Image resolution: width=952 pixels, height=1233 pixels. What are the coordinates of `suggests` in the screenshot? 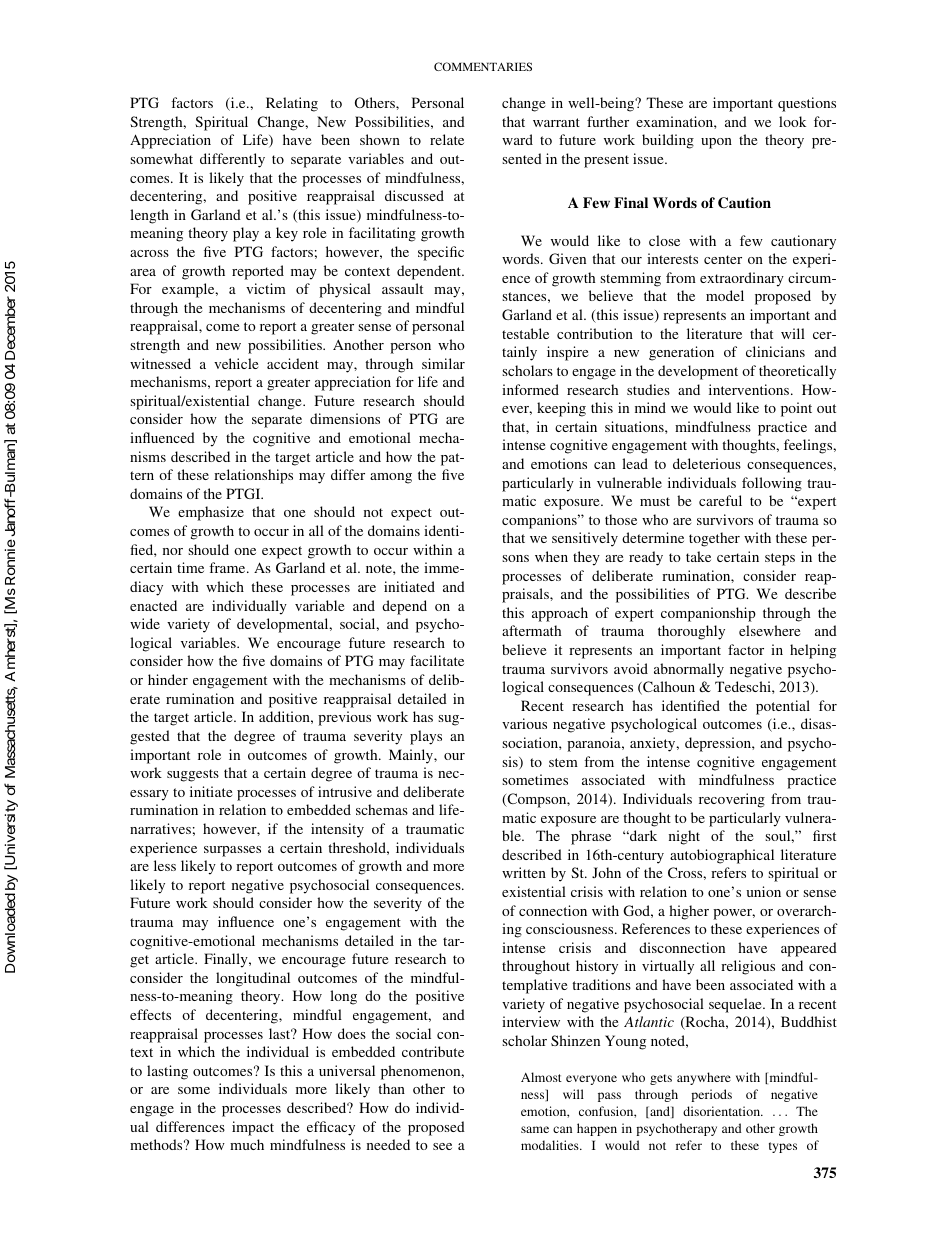 It's located at (193, 775).
